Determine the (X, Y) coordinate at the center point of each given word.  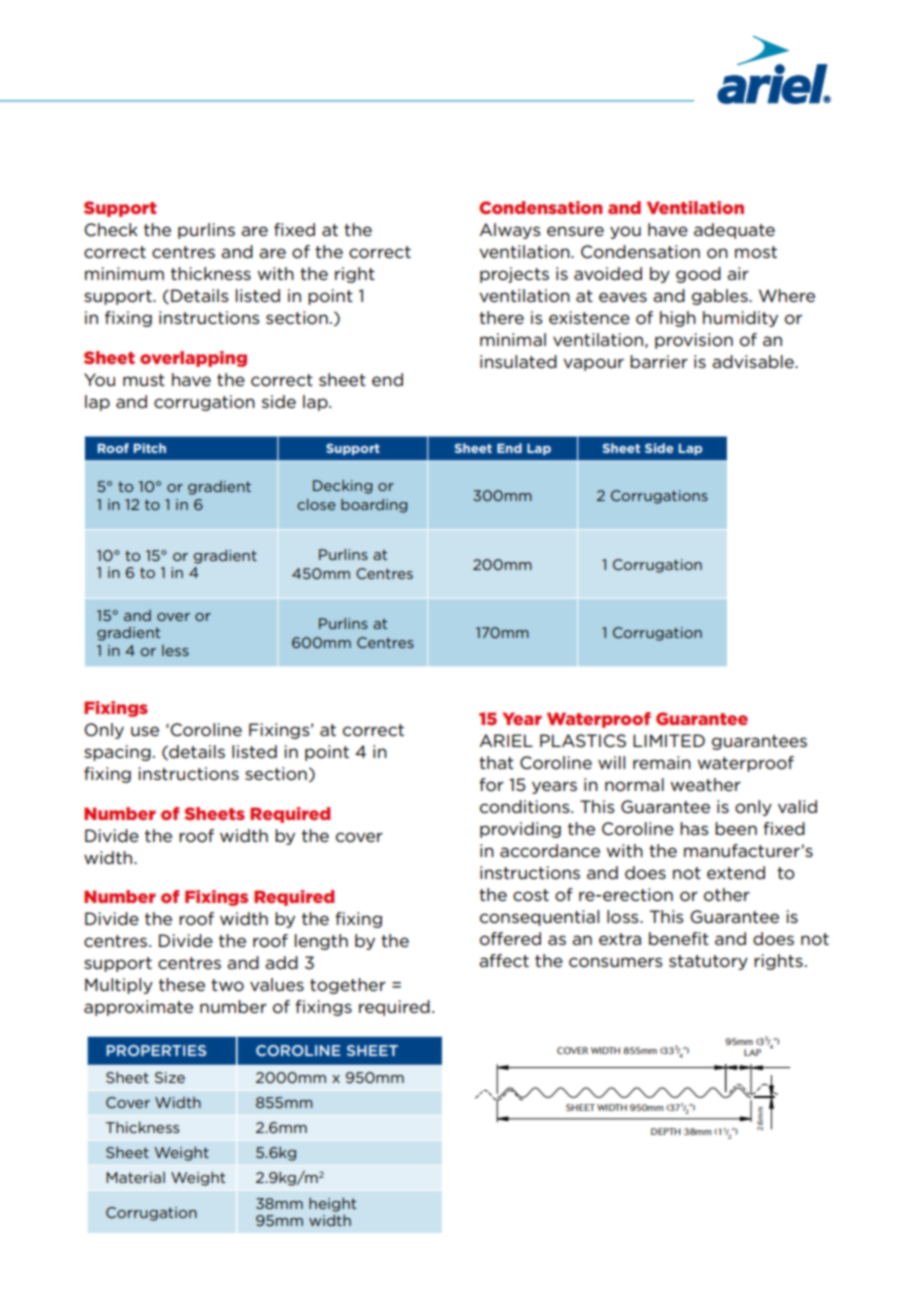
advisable (754, 361)
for (491, 784)
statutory (708, 962)
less (175, 650)
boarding (374, 506)
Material (135, 1177)
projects (514, 275)
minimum (124, 273)
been (736, 828)
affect (504, 960)
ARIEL (506, 740)
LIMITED (669, 740)
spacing (117, 753)
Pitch (150, 448)
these (182, 984)
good (698, 275)
